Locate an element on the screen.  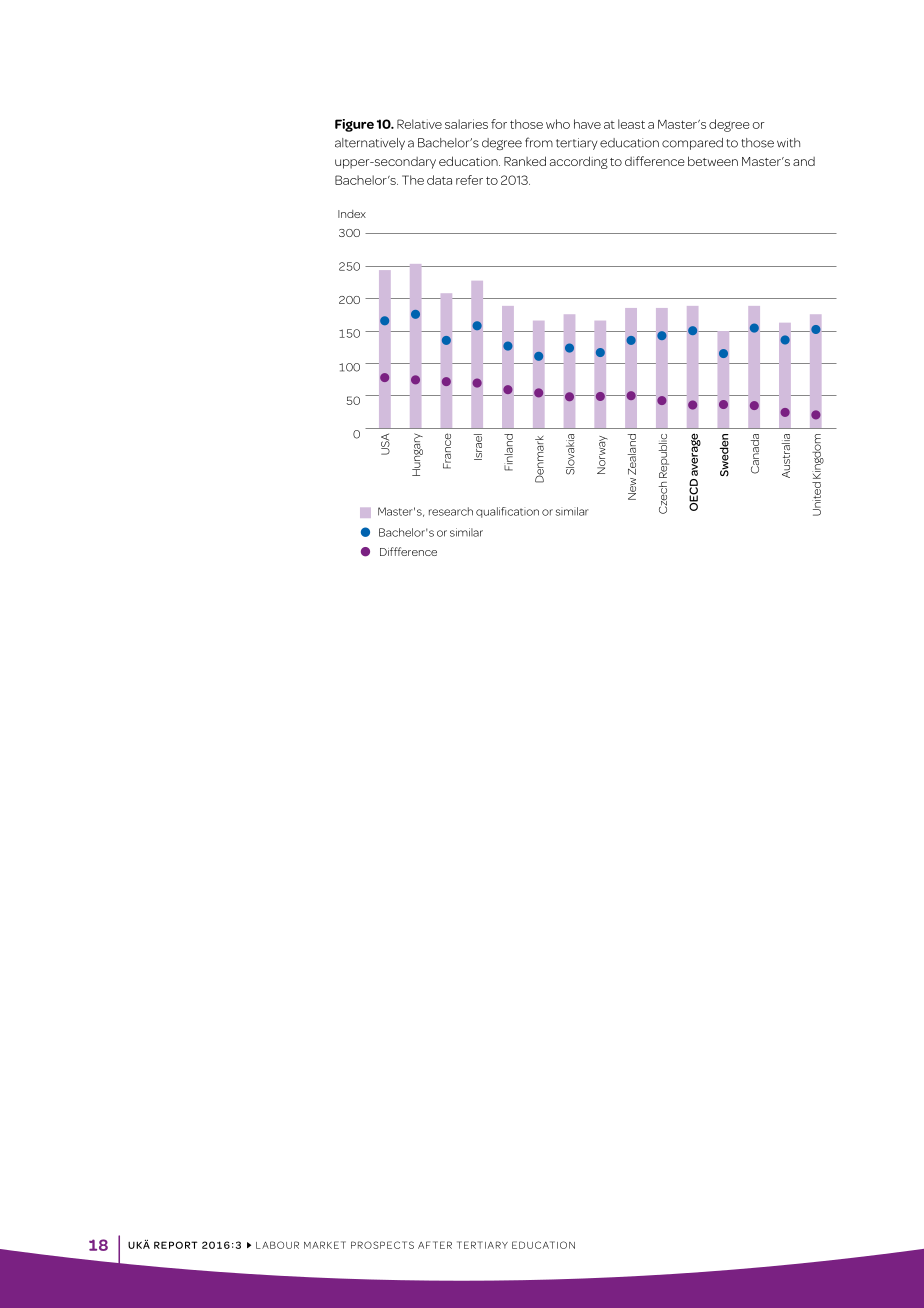
data is located at coordinates (439, 180).
